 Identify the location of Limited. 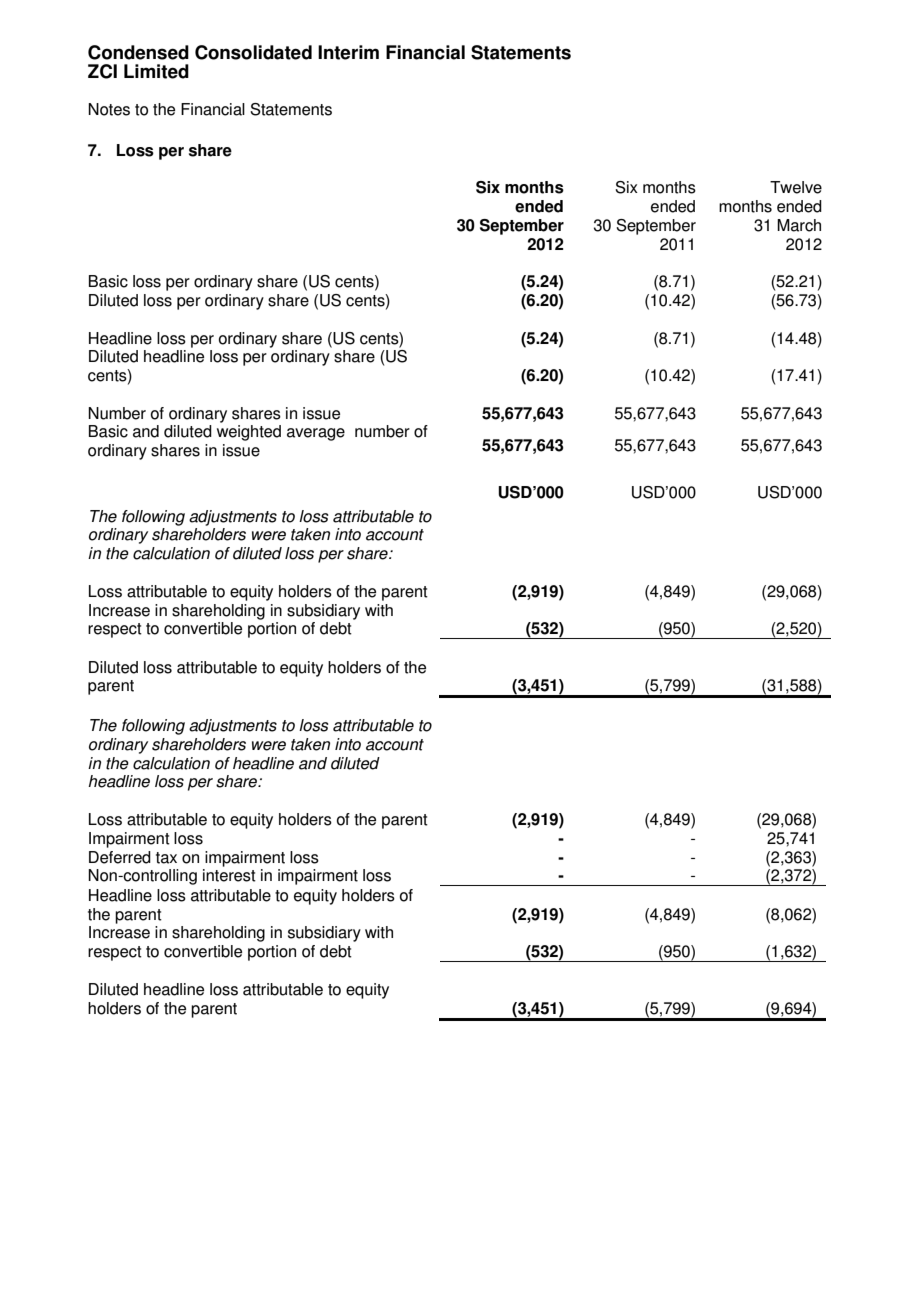
(156, 71).
